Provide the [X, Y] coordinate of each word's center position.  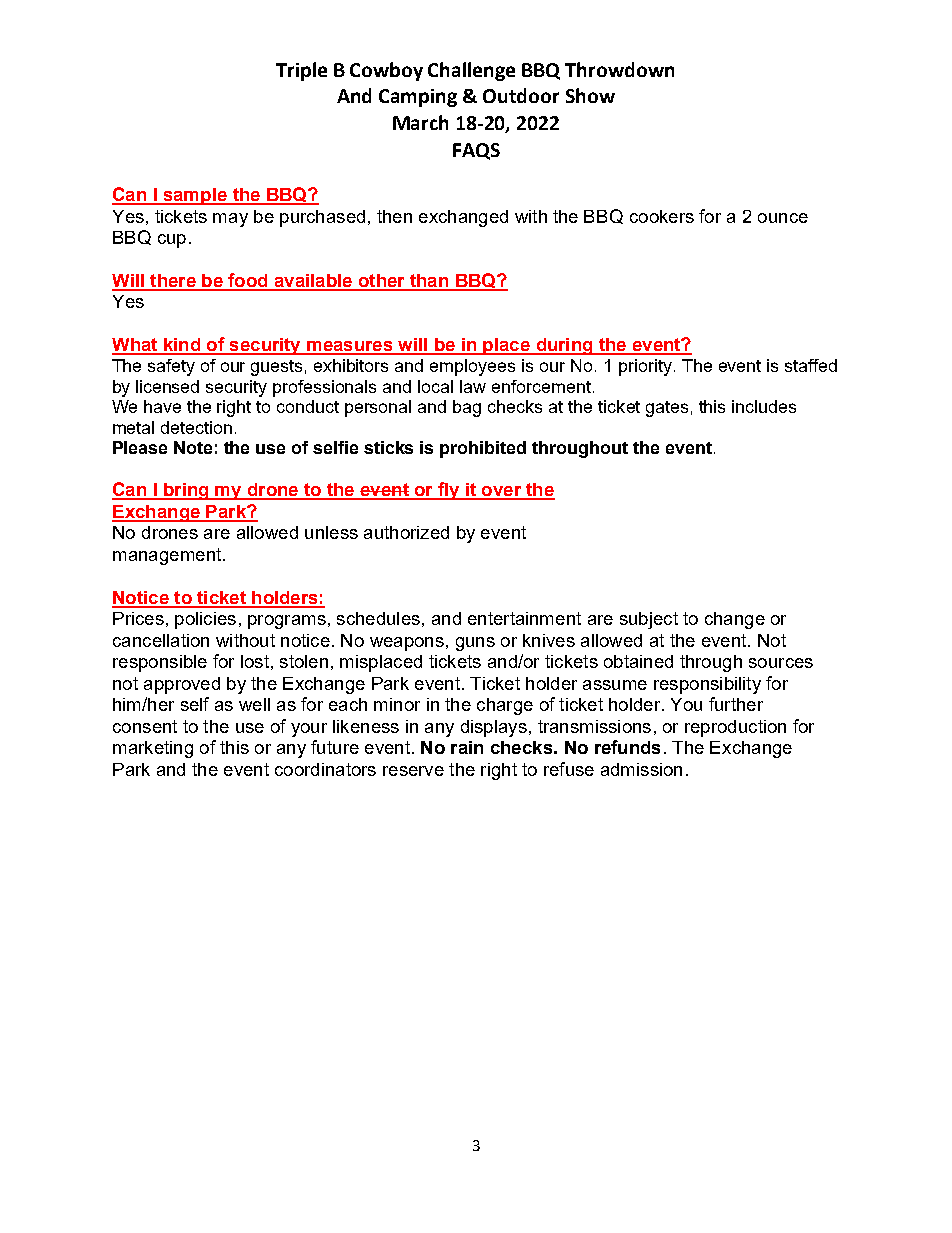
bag [467, 408]
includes [764, 406]
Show [590, 95]
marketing [153, 749]
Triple [301, 71]
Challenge [471, 71]
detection [196, 427]
